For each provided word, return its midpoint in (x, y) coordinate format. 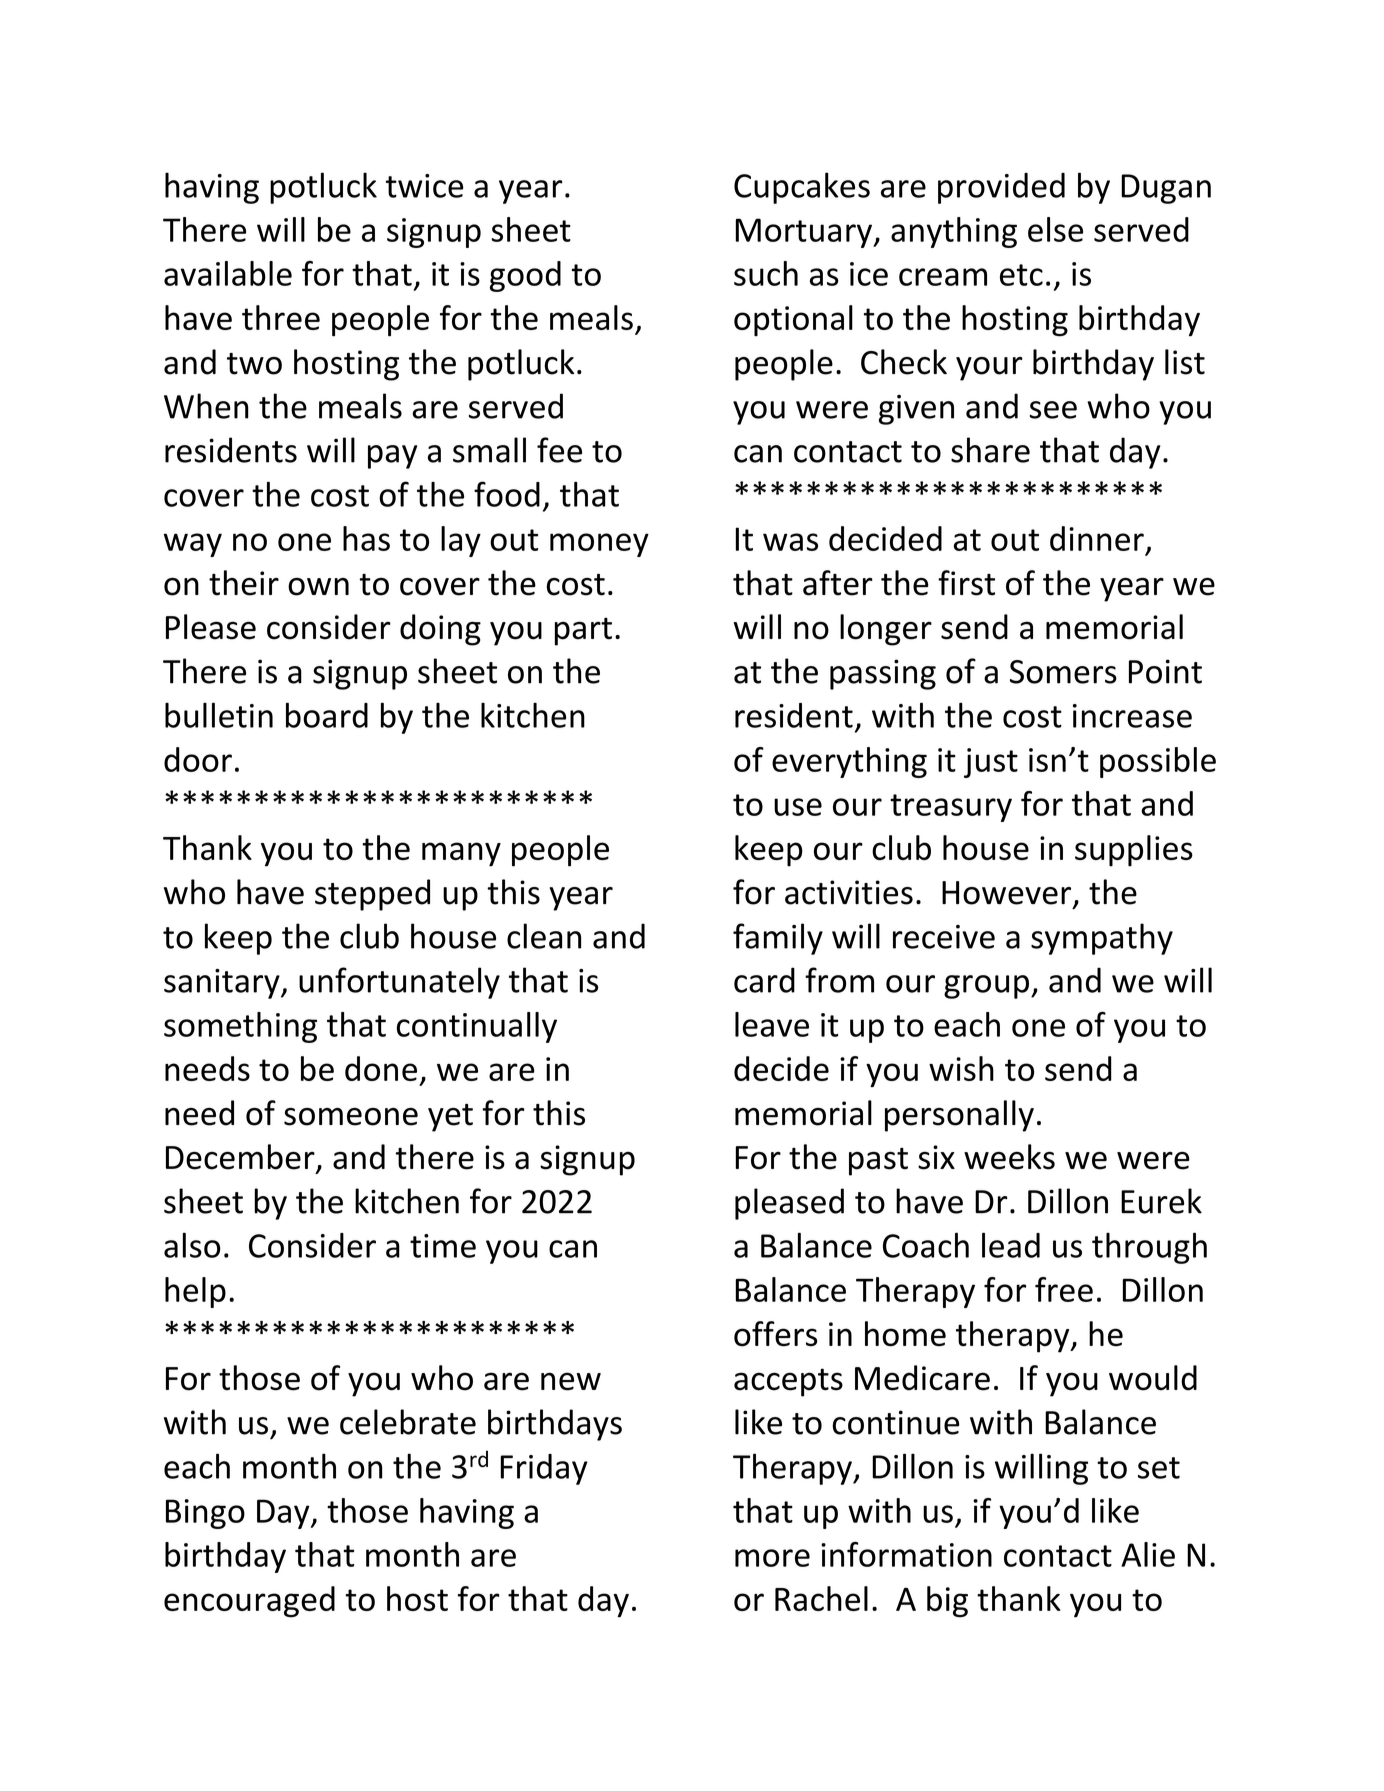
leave (772, 1024)
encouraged (249, 1602)
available (228, 273)
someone (351, 1117)
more (772, 1558)
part (583, 631)
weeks (1009, 1157)
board (327, 715)
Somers (1063, 672)
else (1055, 229)
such (766, 273)
